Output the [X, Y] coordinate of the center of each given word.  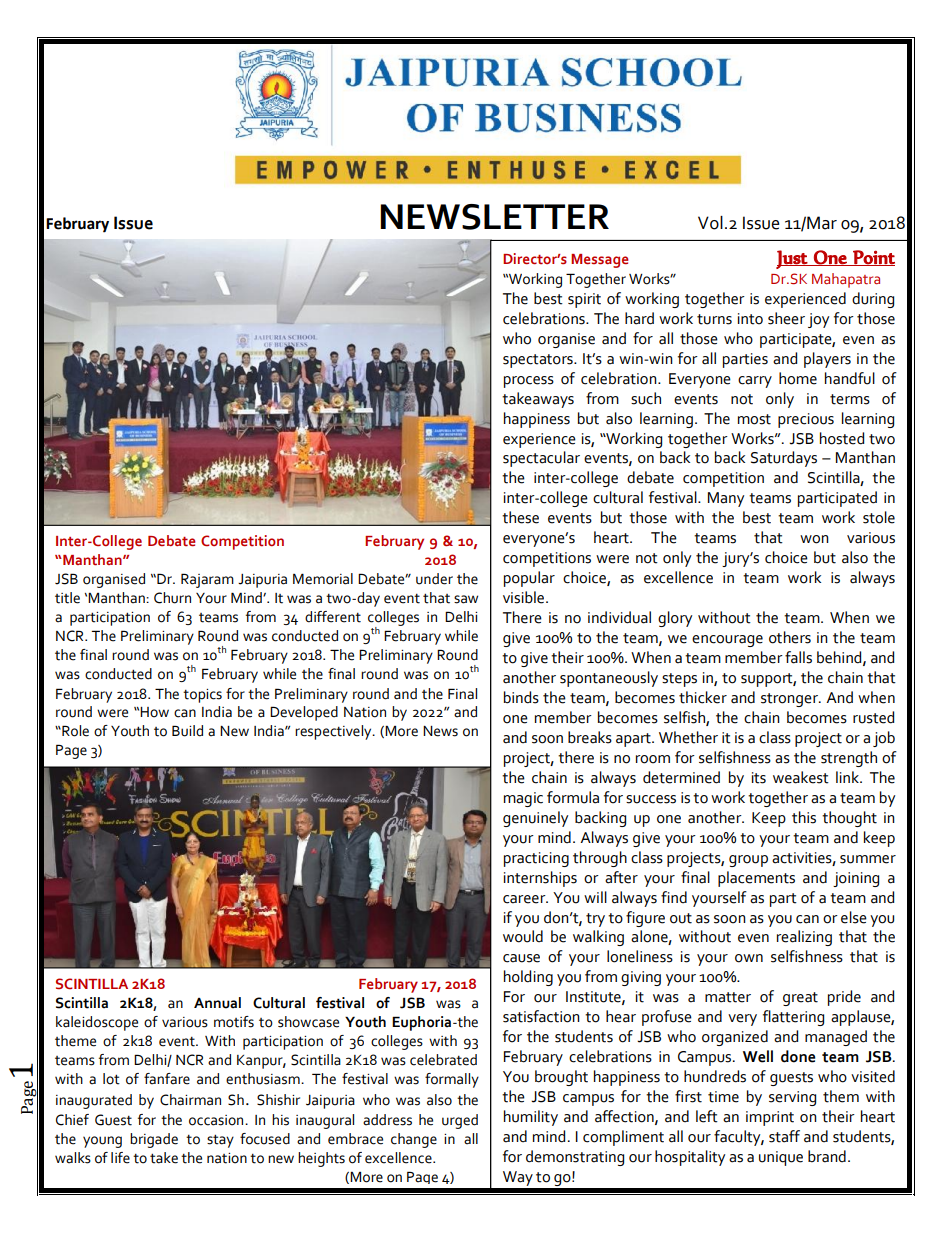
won [814, 539]
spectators [539, 361]
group [748, 861]
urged [460, 1121]
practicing [536, 859]
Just [793, 259]
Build [187, 731]
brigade [154, 1140]
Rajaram [207, 580]
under [434, 579]
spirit [584, 300]
